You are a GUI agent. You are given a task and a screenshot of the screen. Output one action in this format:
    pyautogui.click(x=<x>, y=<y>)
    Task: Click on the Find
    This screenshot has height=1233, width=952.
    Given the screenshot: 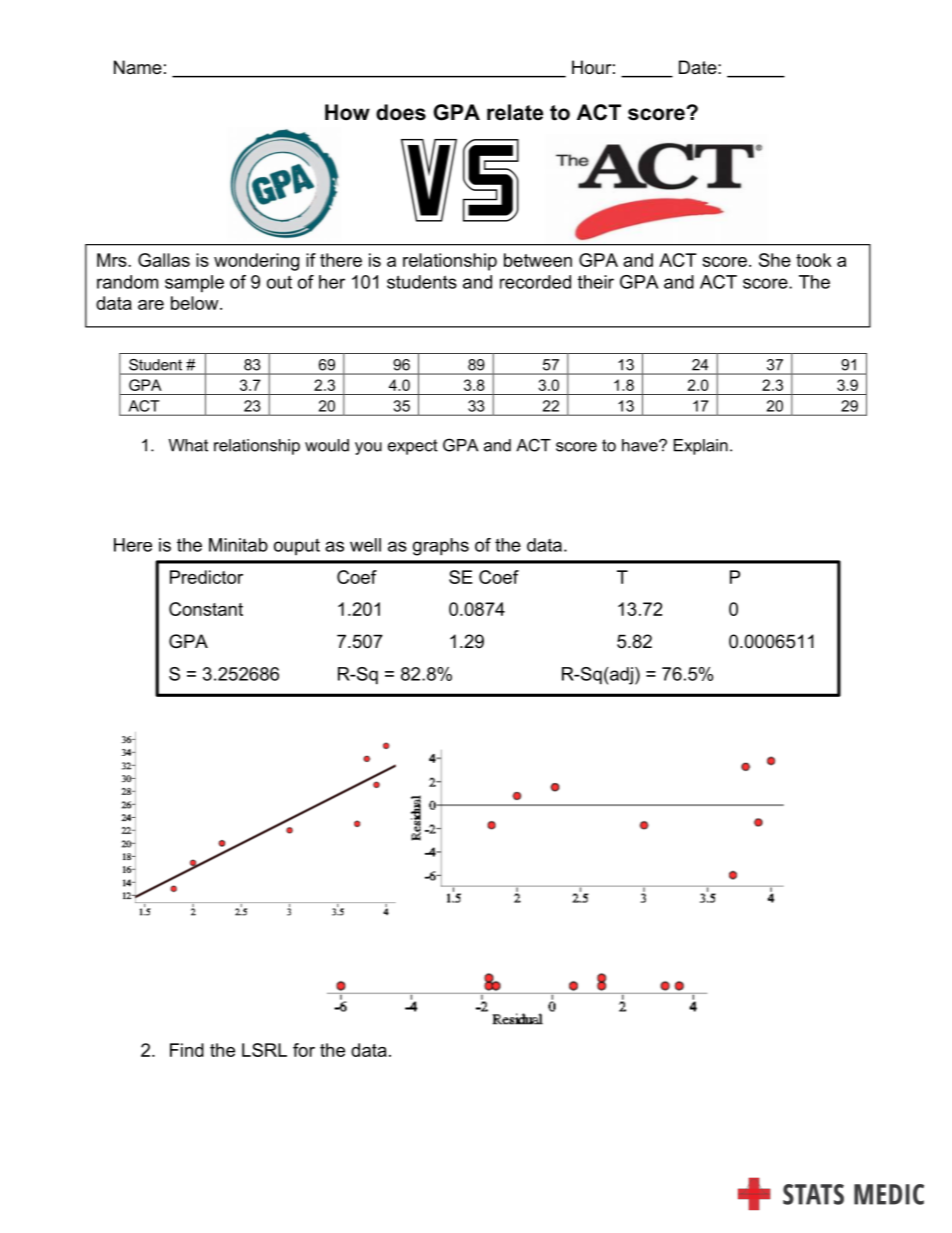 What is the action you would take?
    pyautogui.click(x=187, y=1050)
